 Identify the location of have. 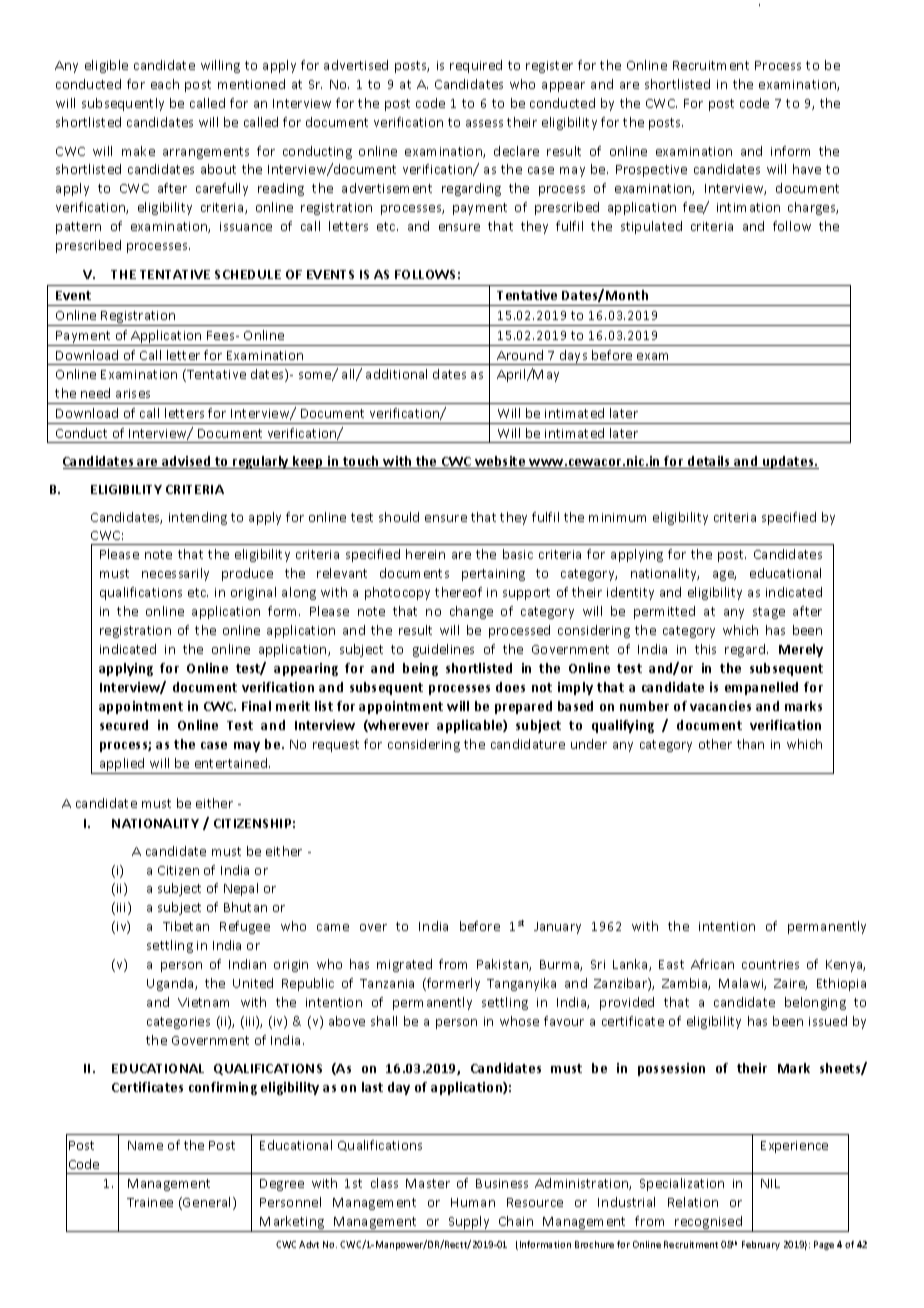
(807, 169).
